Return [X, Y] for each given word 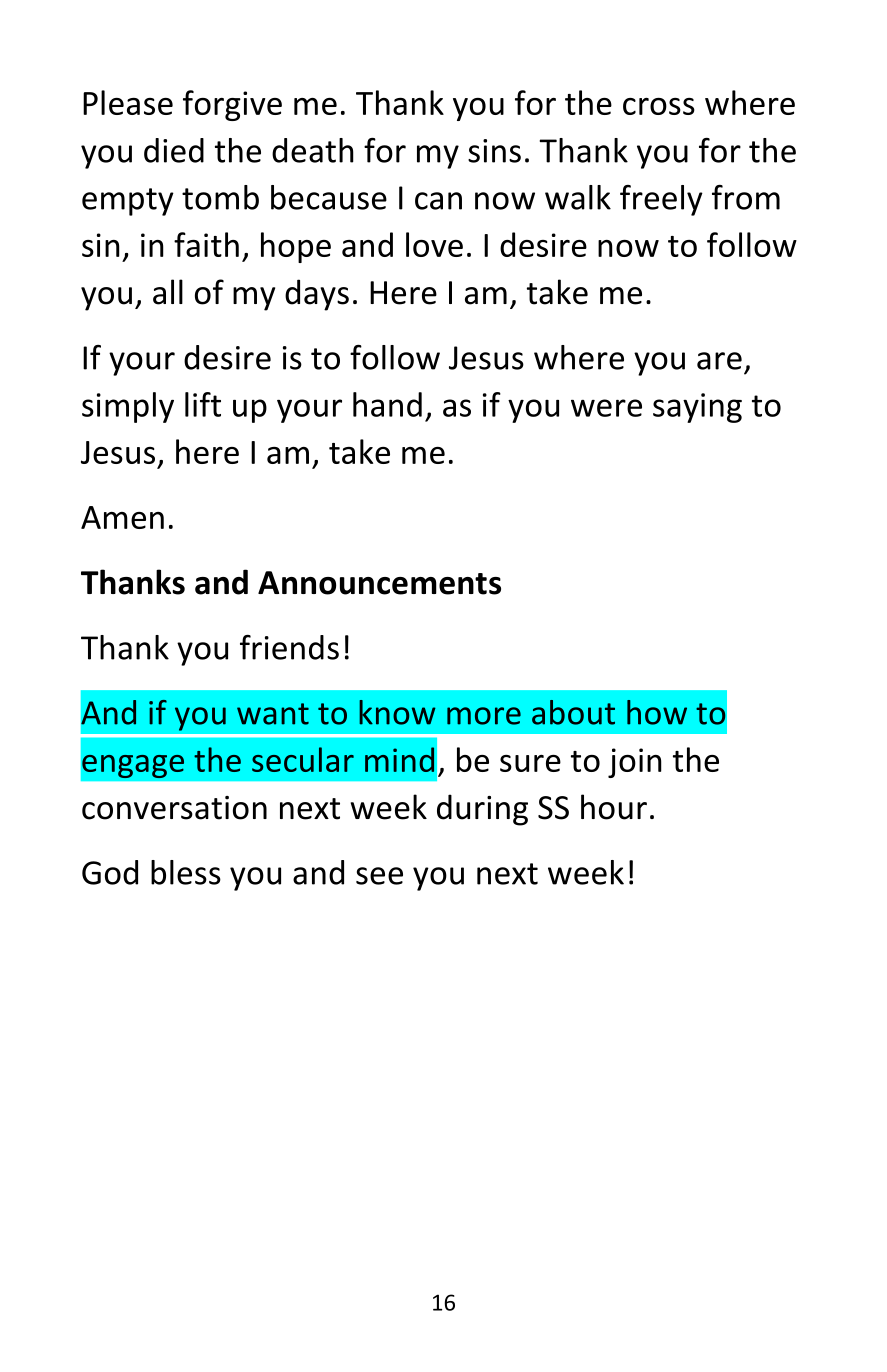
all [168, 292]
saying [697, 408]
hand [387, 404]
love [434, 244]
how [657, 712]
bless [186, 872]
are [719, 361]
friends [289, 647]
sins [494, 151]
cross [659, 106]
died [174, 150]
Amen [122, 517]
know [397, 712]
